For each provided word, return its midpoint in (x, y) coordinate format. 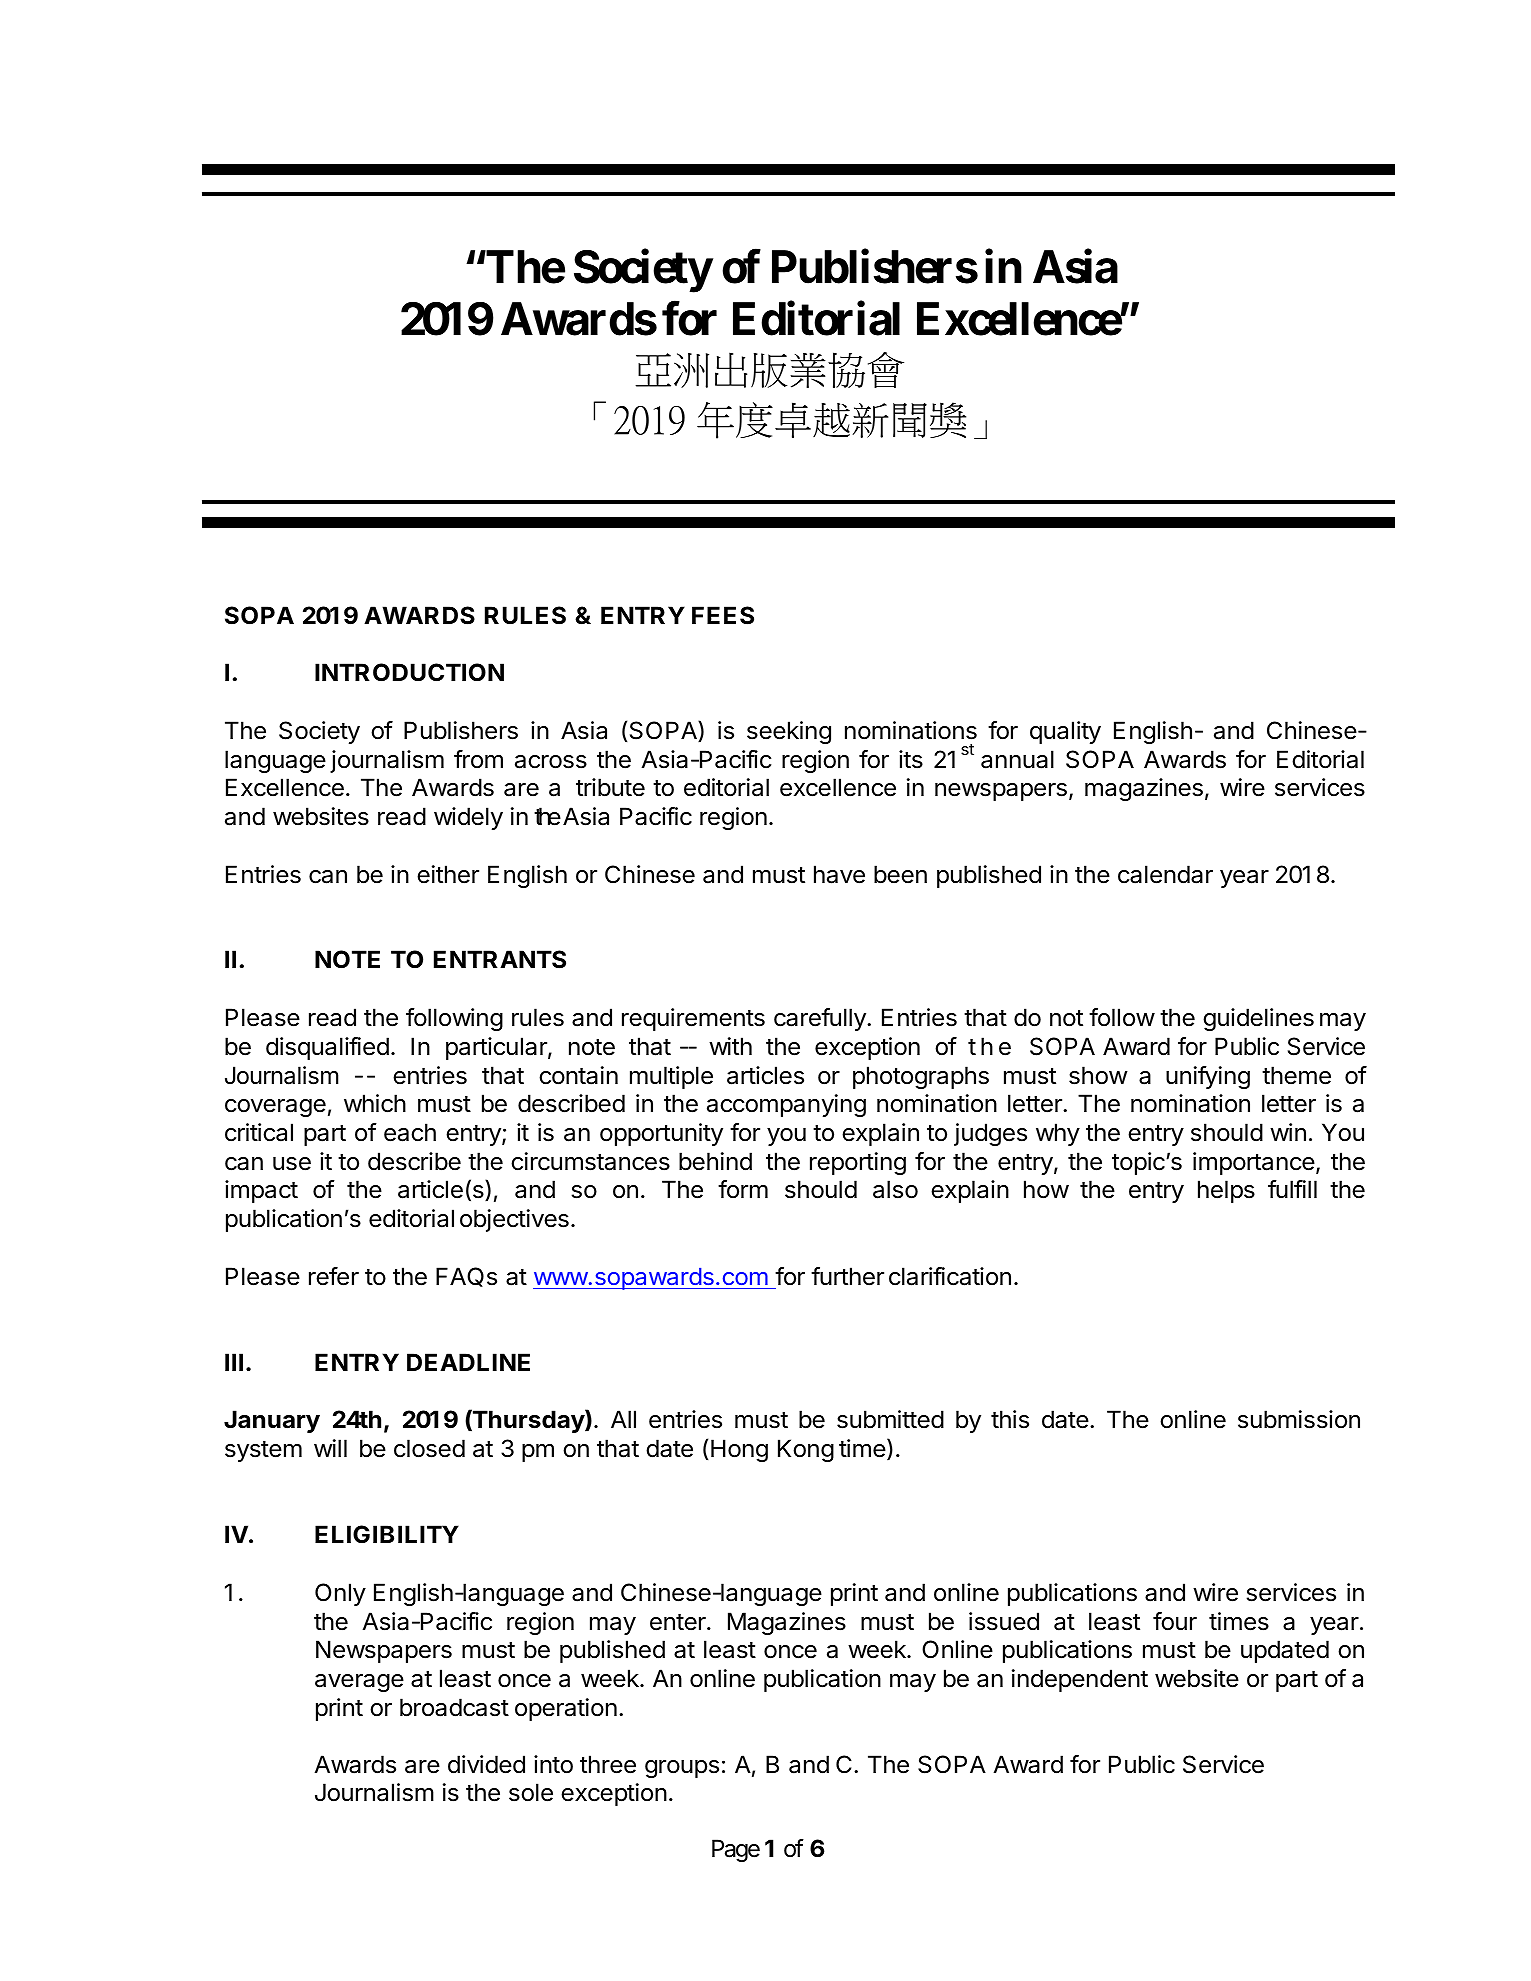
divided (486, 1764)
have (839, 874)
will (330, 1448)
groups (682, 1769)
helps (1226, 1191)
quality (1065, 732)
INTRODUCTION (409, 672)
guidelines (1258, 1019)
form (743, 1189)
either (448, 874)
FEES (723, 615)
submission (1299, 1419)
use (292, 1164)
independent (1080, 1680)
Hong (739, 1450)
